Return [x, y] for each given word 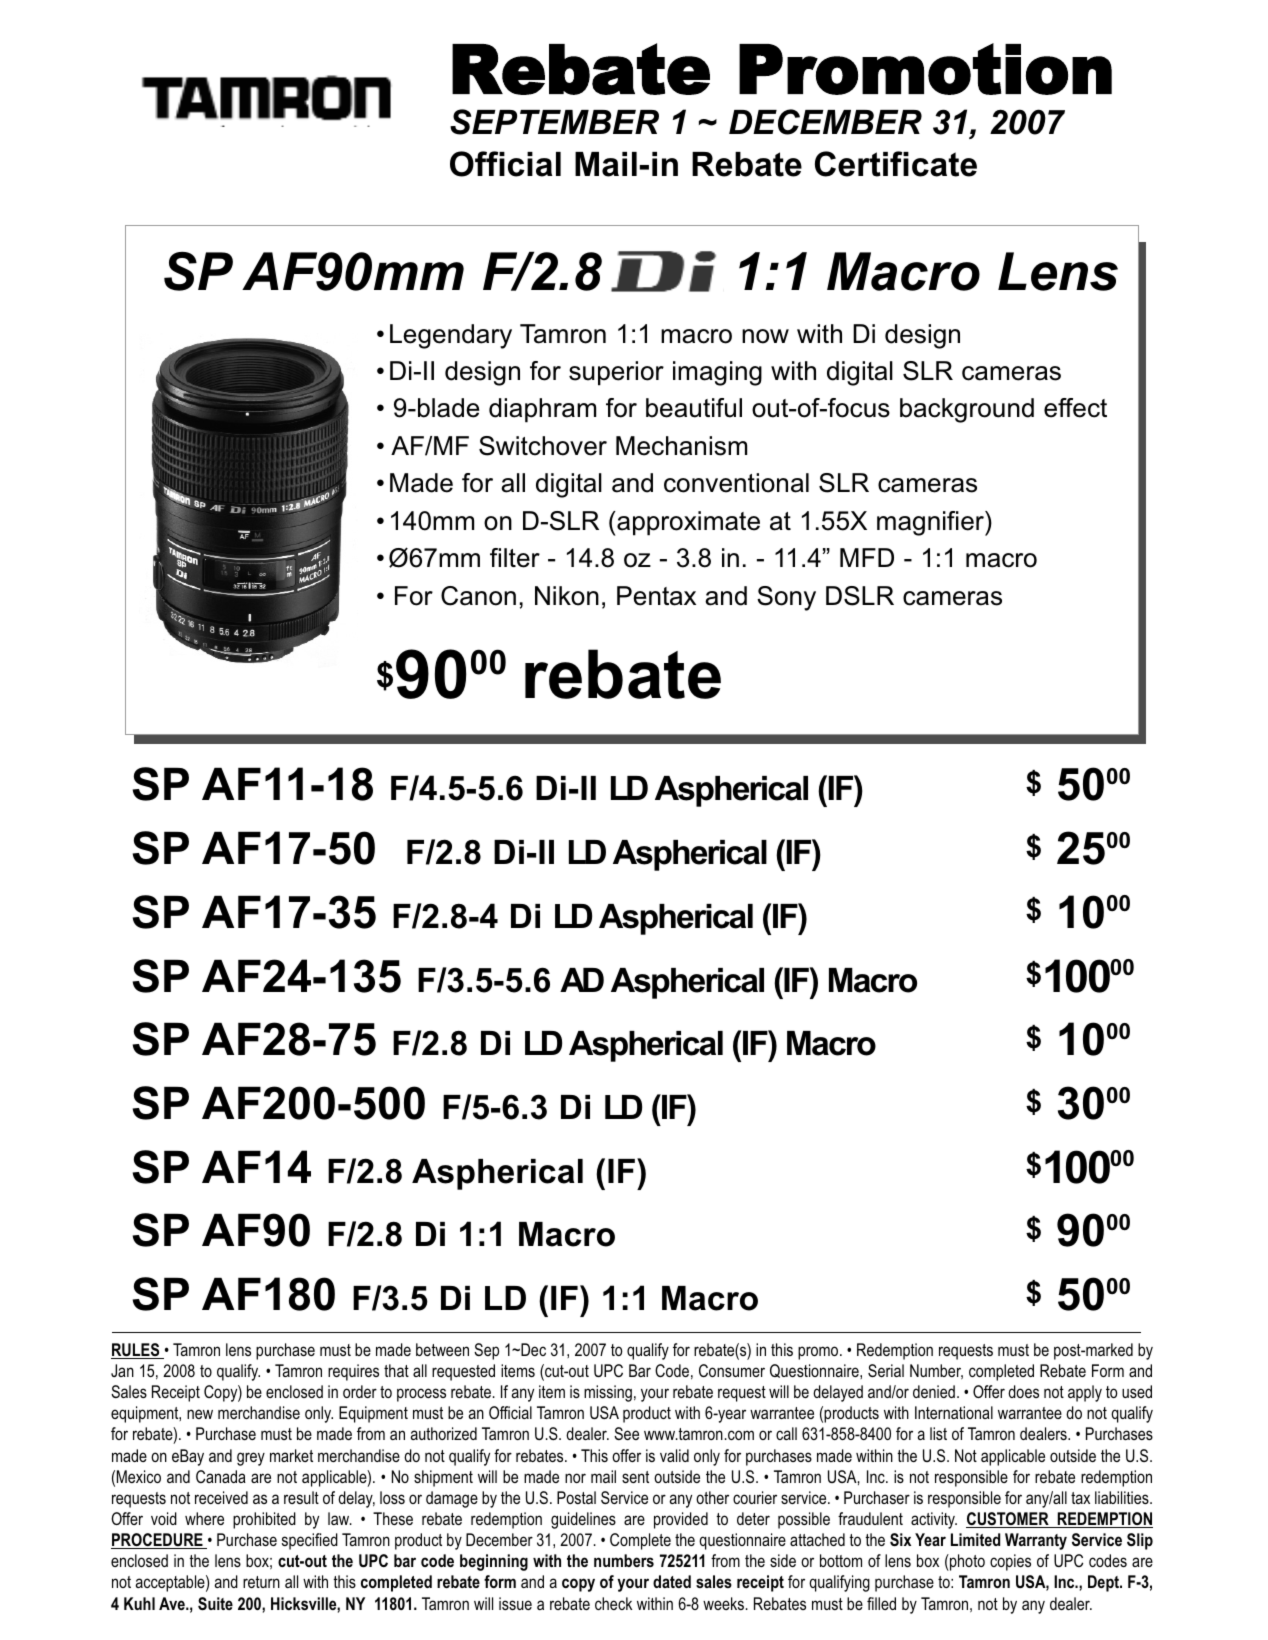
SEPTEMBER [554, 122]
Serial [886, 1370]
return [261, 1582]
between [442, 1349]
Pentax [656, 596]
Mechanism [681, 446]
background [967, 410]
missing [608, 1393]
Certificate [896, 164]
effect [1075, 408]
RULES [136, 1351]
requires [353, 1372]
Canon [478, 596]
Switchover [543, 446]
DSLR [860, 596]
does [1023, 1391]
